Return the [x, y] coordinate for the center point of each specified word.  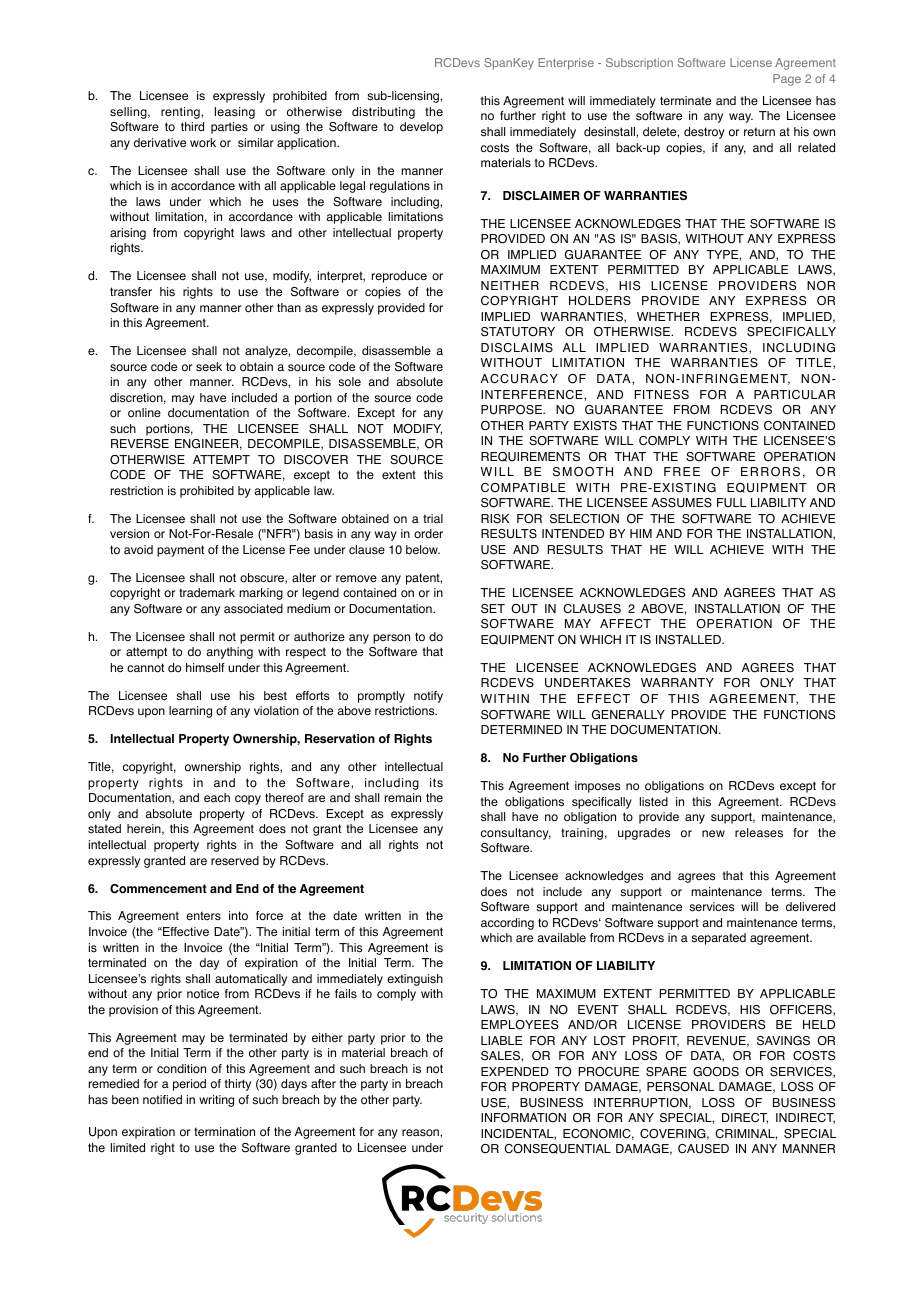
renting [181, 113]
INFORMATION [523, 1118]
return [759, 131]
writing [216, 1101]
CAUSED [703, 1149]
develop [421, 128]
